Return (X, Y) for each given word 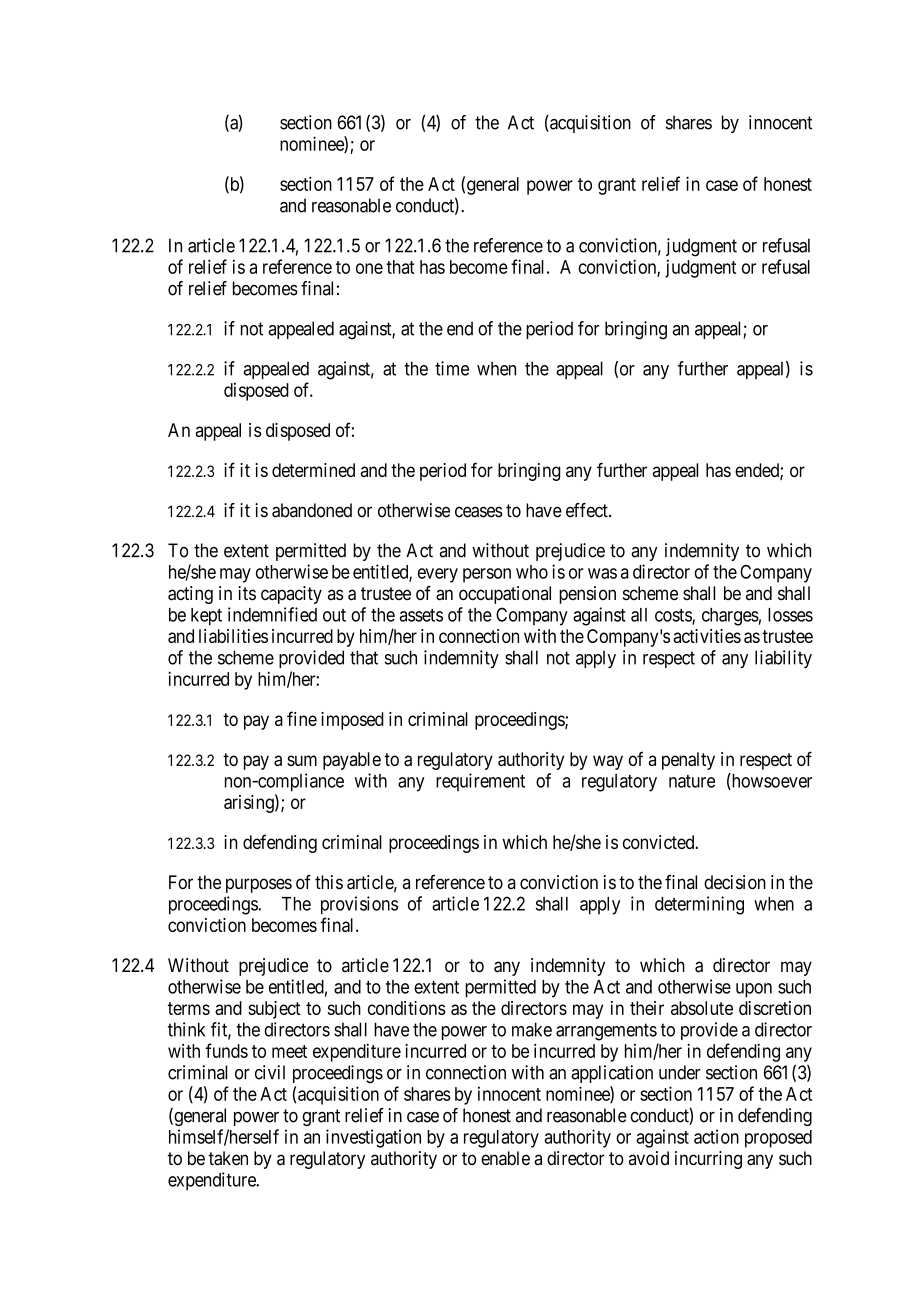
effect (588, 510)
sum (302, 760)
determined (313, 470)
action (716, 1136)
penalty (688, 761)
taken (228, 1158)
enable (505, 1158)
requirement (480, 782)
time (452, 368)
